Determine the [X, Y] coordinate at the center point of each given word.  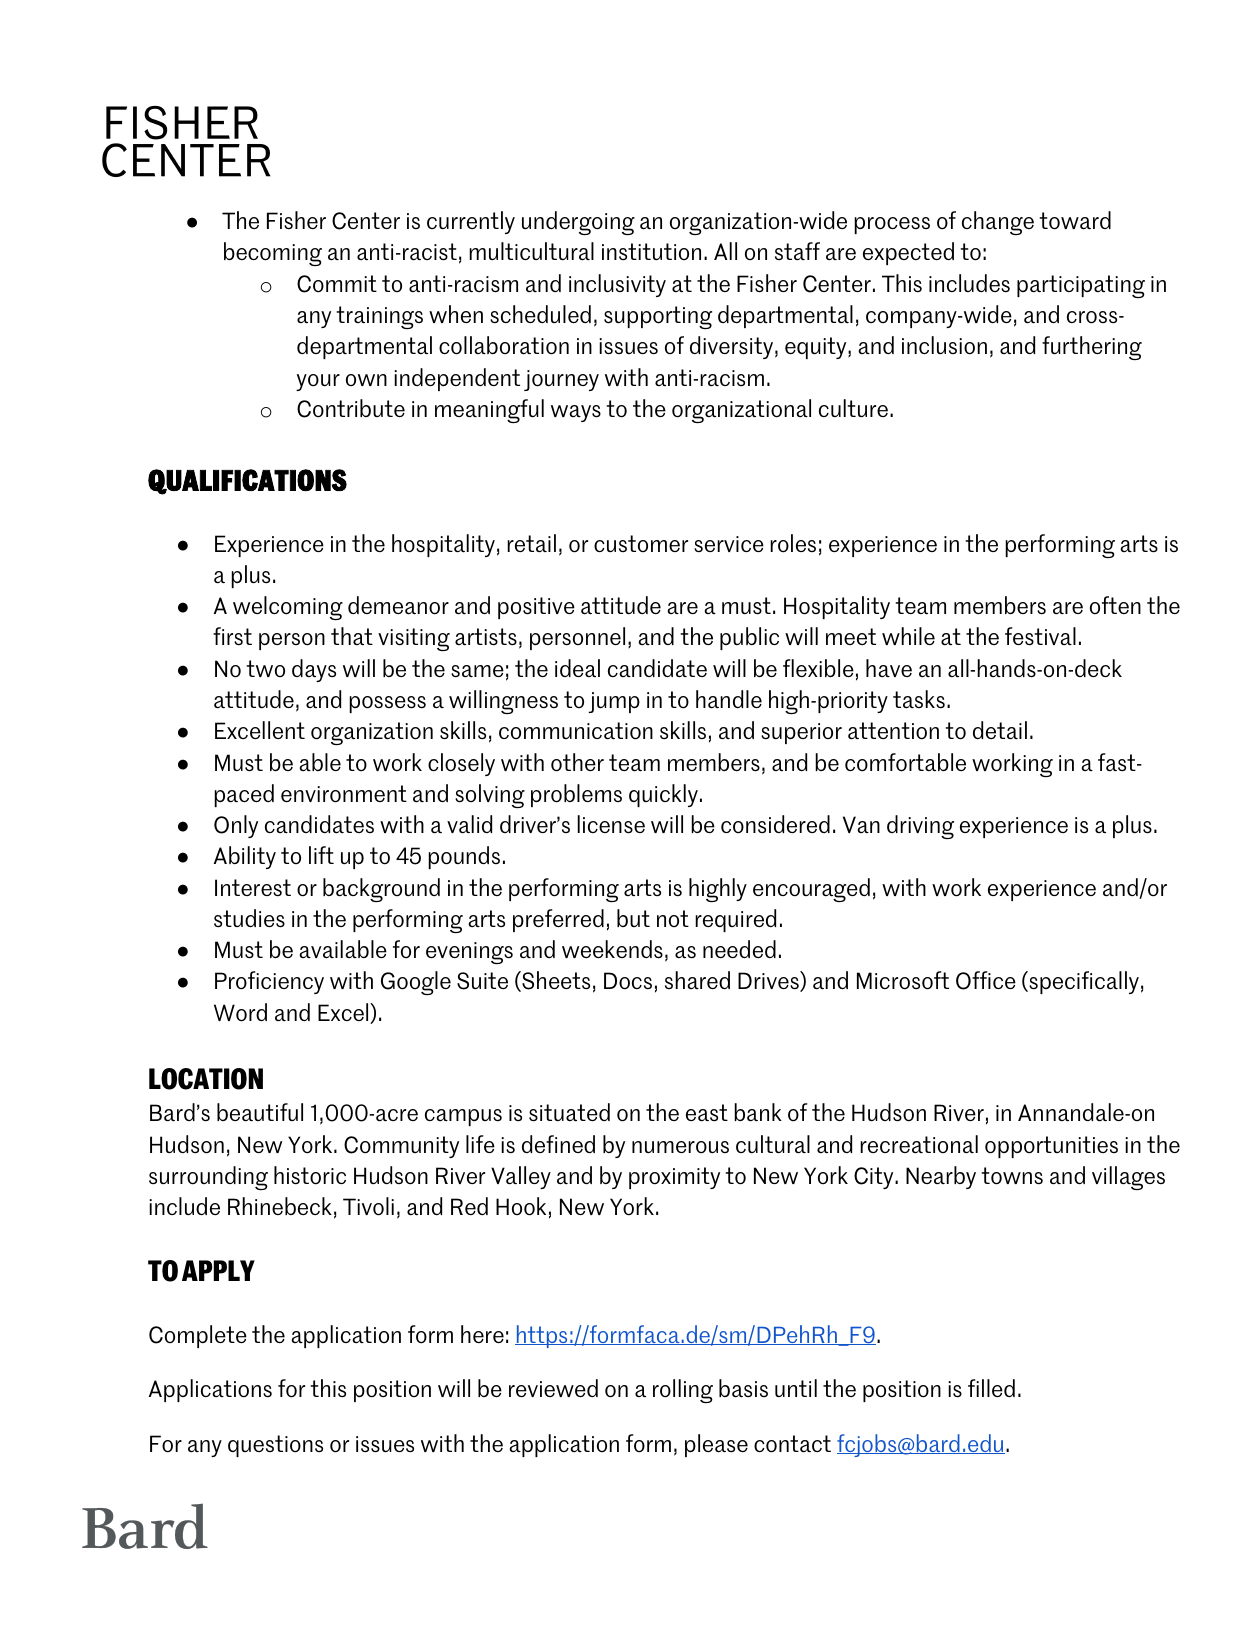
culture [853, 408]
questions [275, 1446]
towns [1012, 1176]
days [314, 670]
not [673, 918]
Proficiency [269, 982]
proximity [674, 1178]
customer [641, 543]
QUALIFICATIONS [247, 482]
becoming [273, 254]
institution [651, 251]
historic [310, 1175]
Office [986, 980]
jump [614, 702]
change [998, 223]
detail [1000, 730]
